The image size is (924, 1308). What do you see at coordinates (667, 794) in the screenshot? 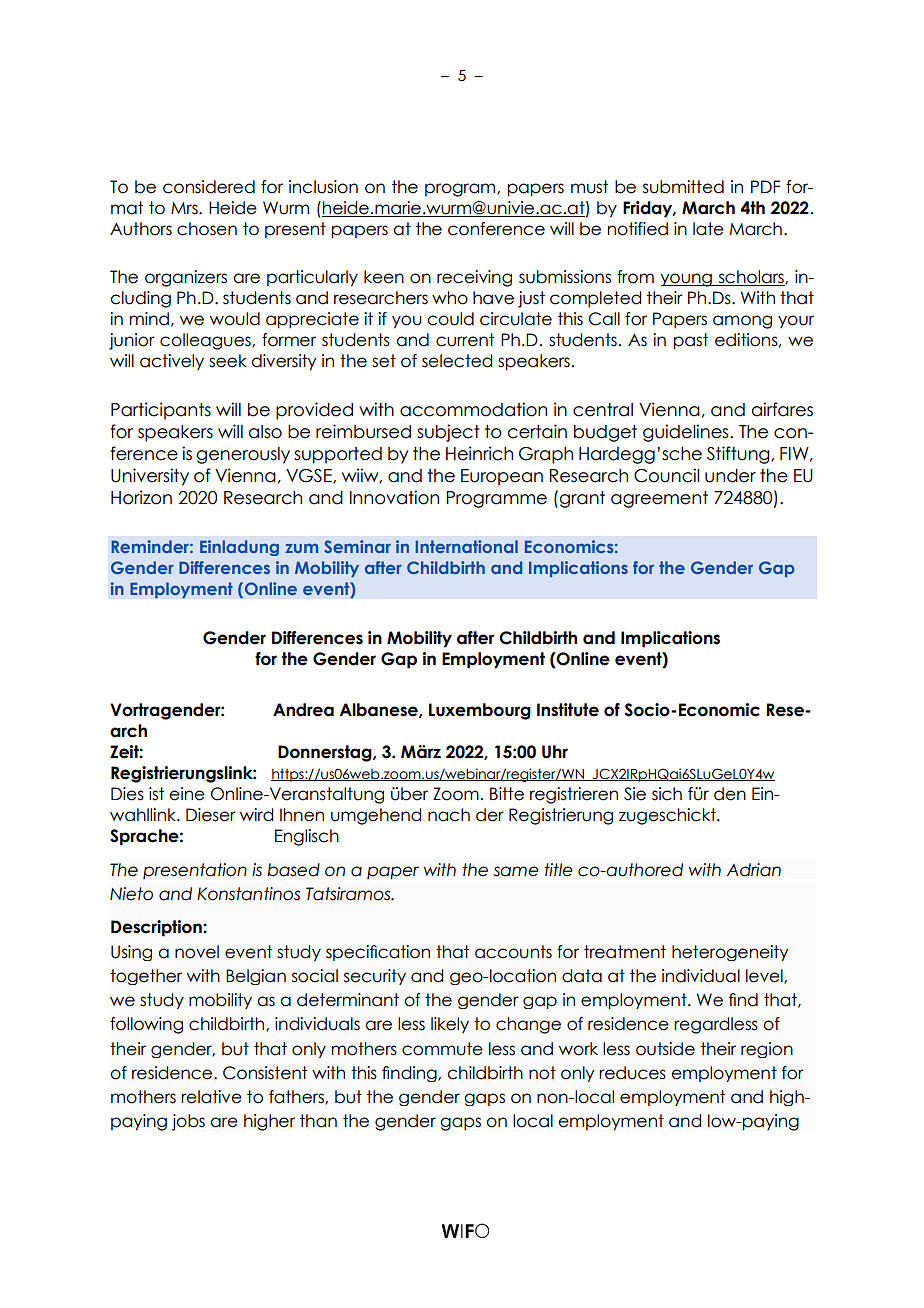
I see `sich` at bounding box center [667, 794].
